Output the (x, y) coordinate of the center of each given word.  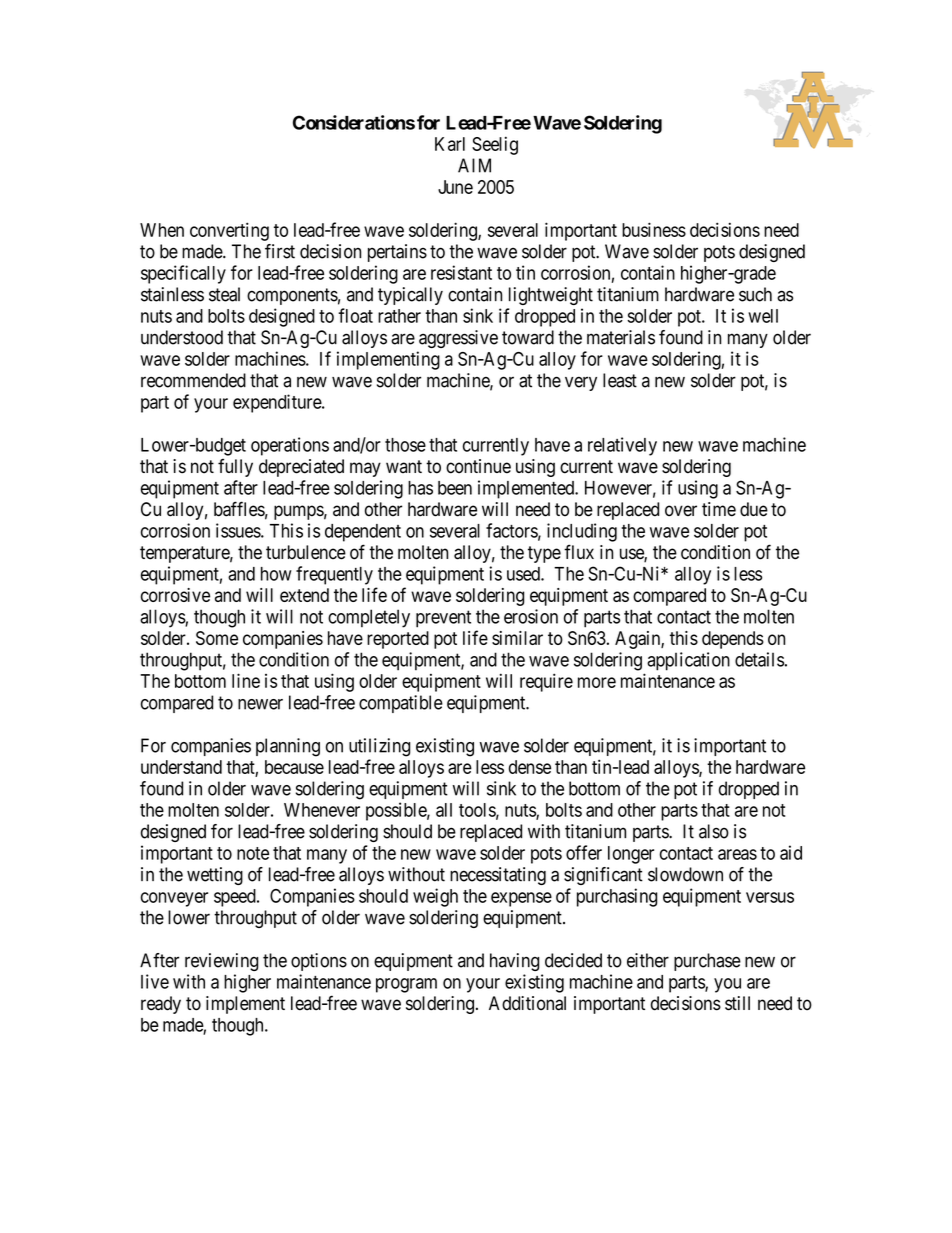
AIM (474, 165)
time (719, 509)
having (514, 962)
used (524, 574)
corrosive (175, 595)
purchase (707, 962)
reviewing (221, 962)
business (654, 229)
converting (229, 231)
